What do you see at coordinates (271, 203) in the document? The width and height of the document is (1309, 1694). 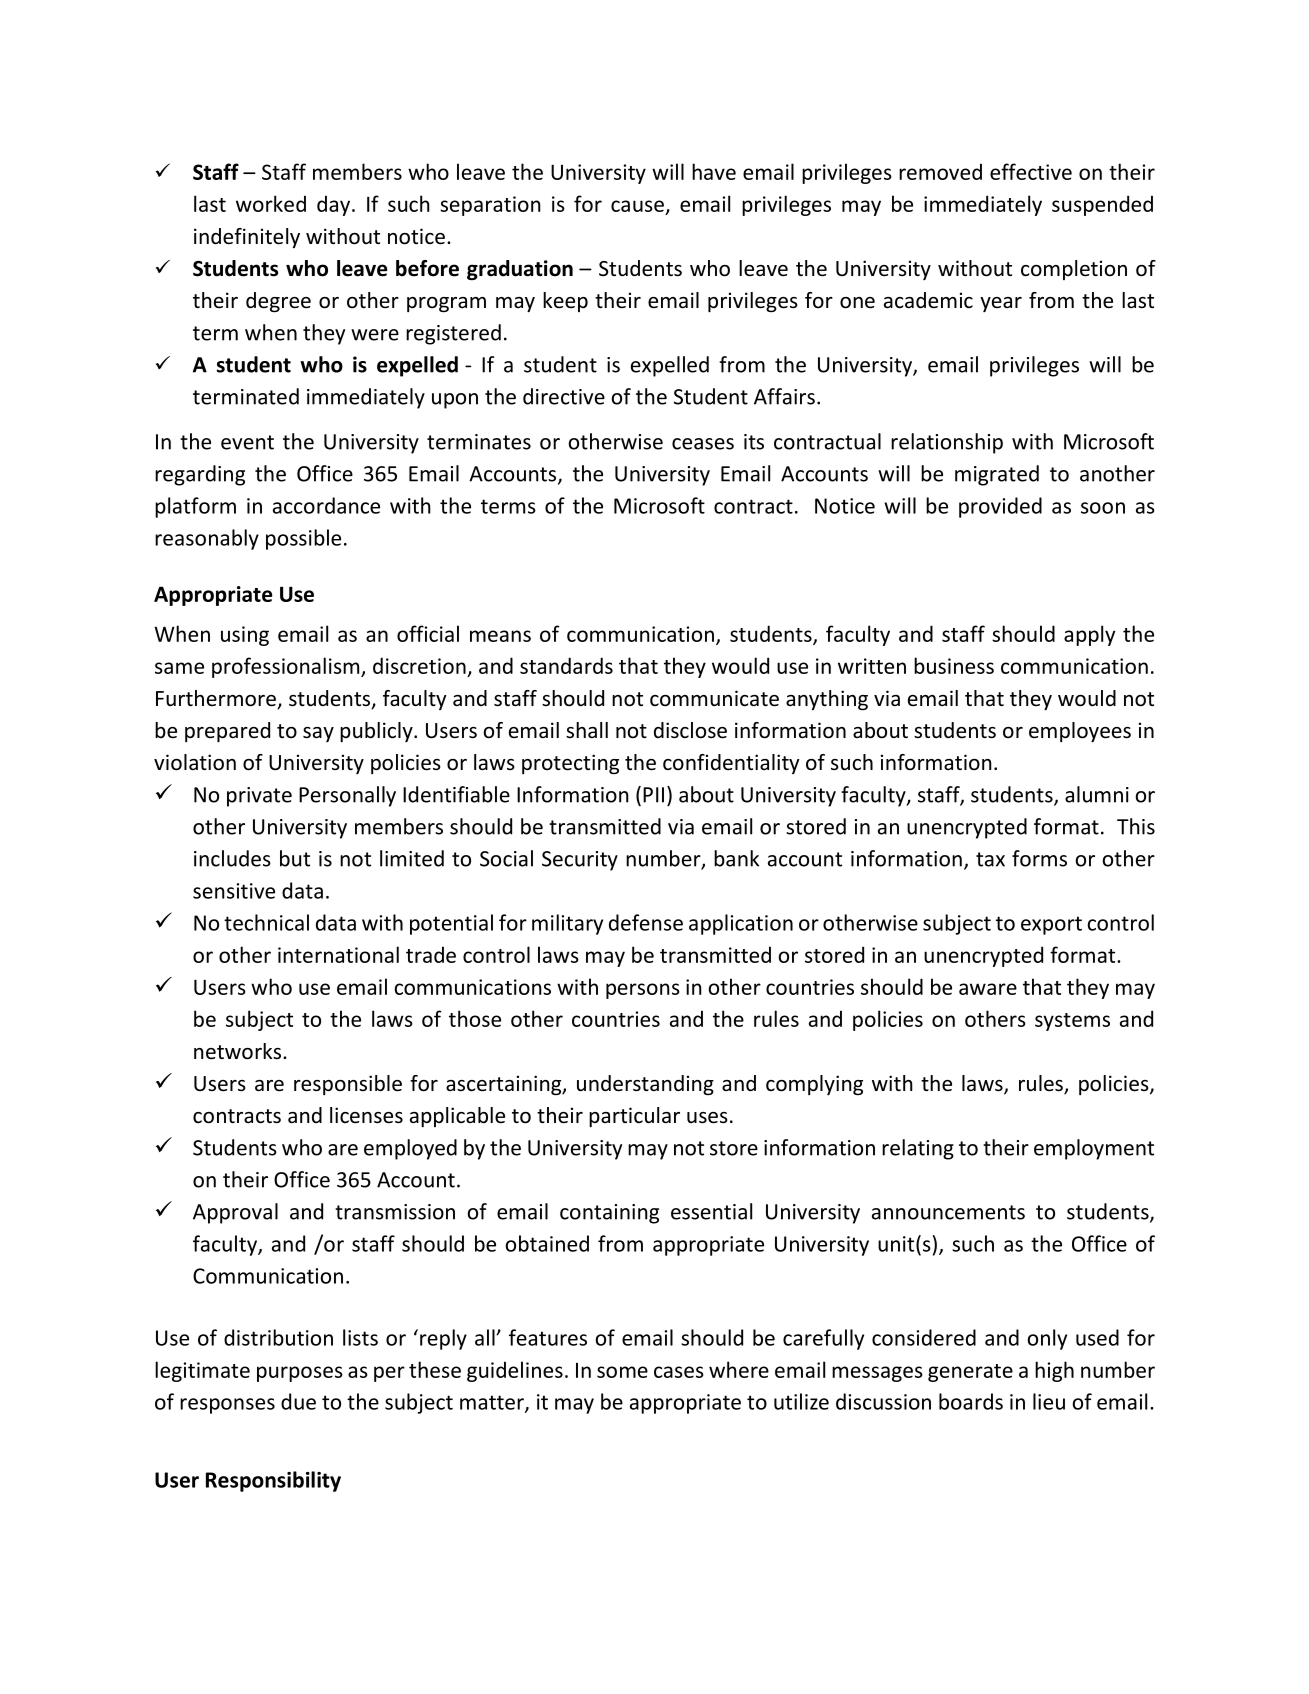 I see `worked` at bounding box center [271, 203].
